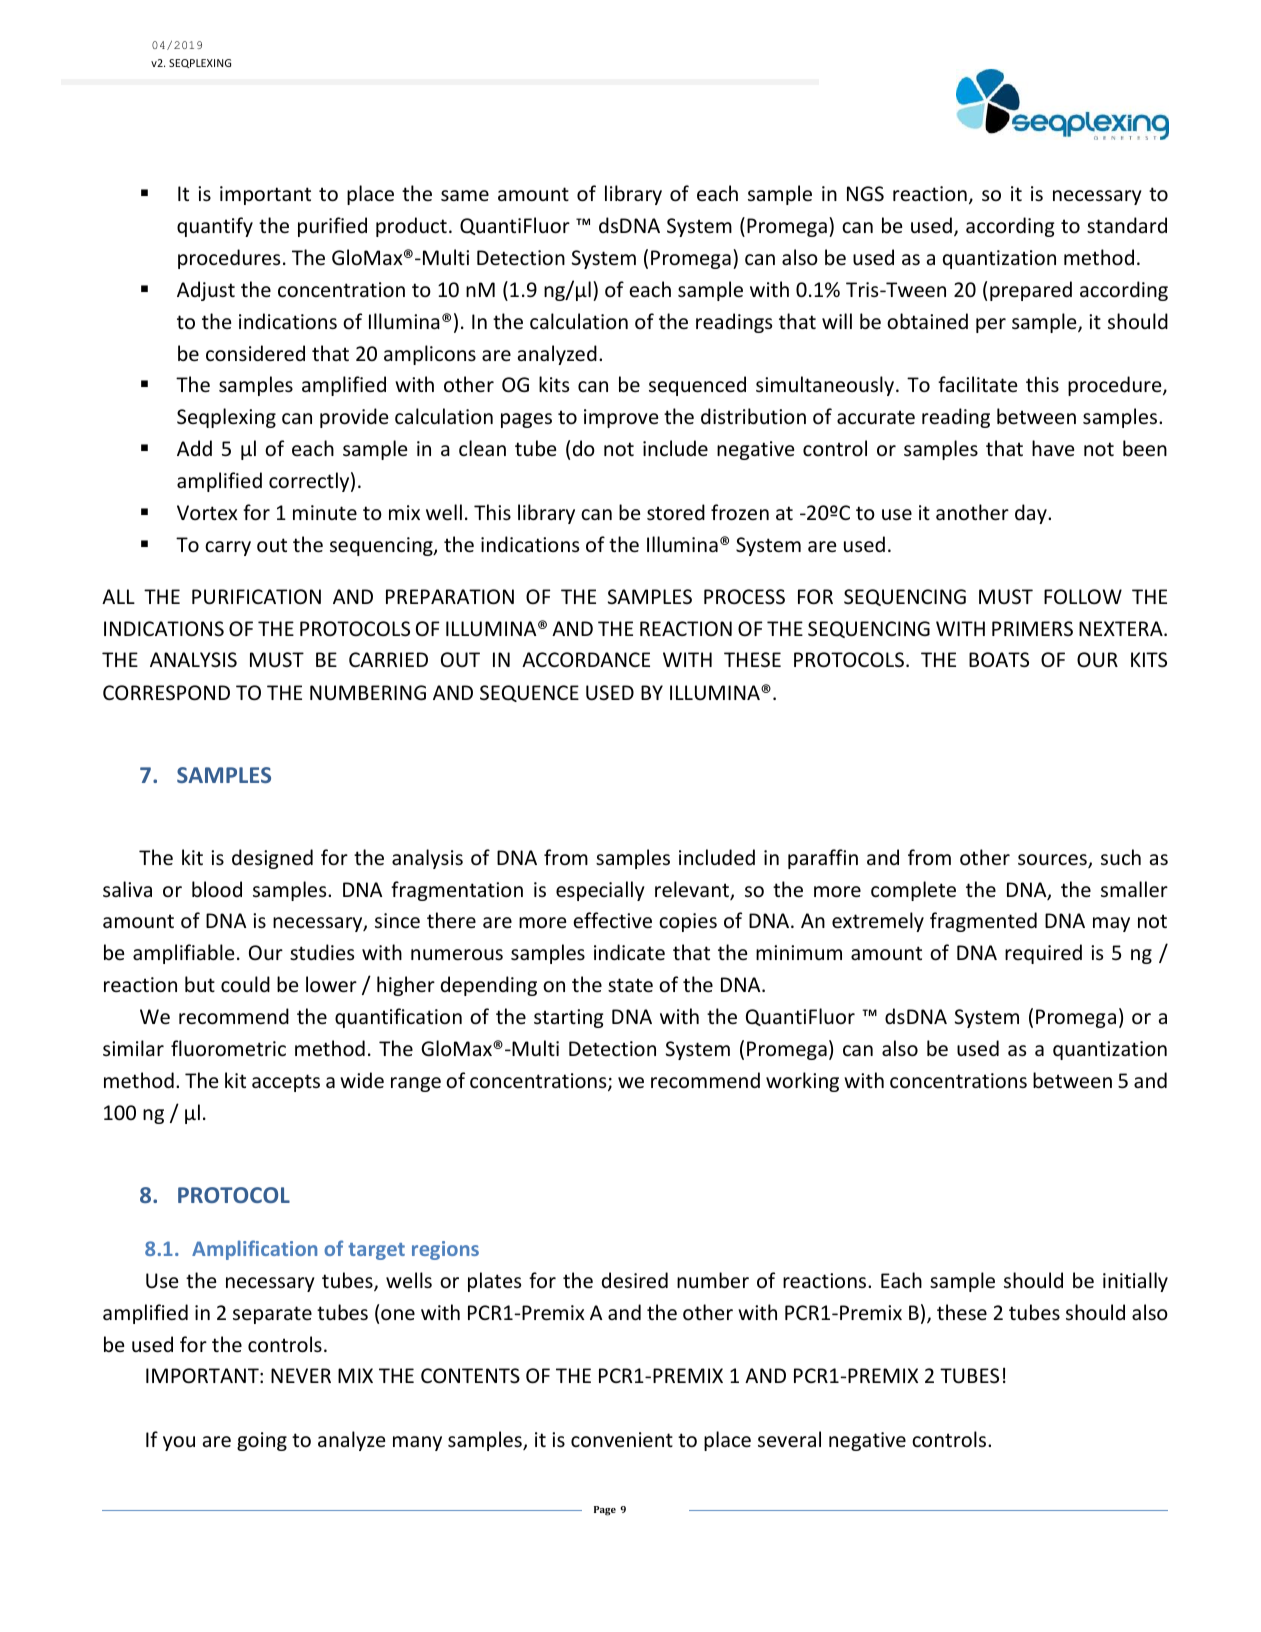 The width and height of the document is (1261, 1632). Describe the element at coordinates (676, 512) in the document. I see `stored` at that location.
